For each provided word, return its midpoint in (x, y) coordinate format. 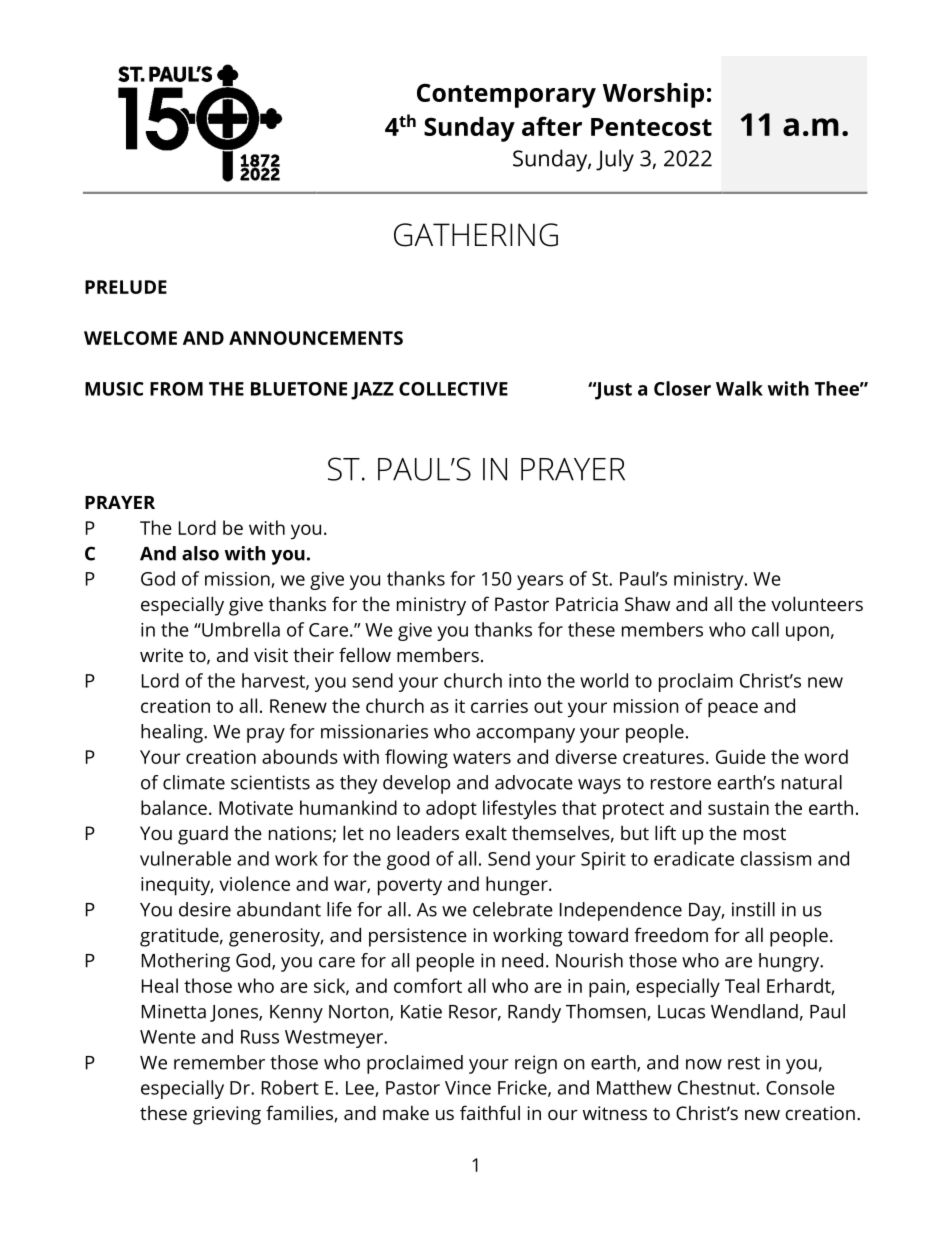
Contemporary (506, 95)
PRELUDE (126, 287)
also (200, 553)
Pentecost (651, 127)
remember (219, 1062)
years (540, 582)
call (765, 629)
